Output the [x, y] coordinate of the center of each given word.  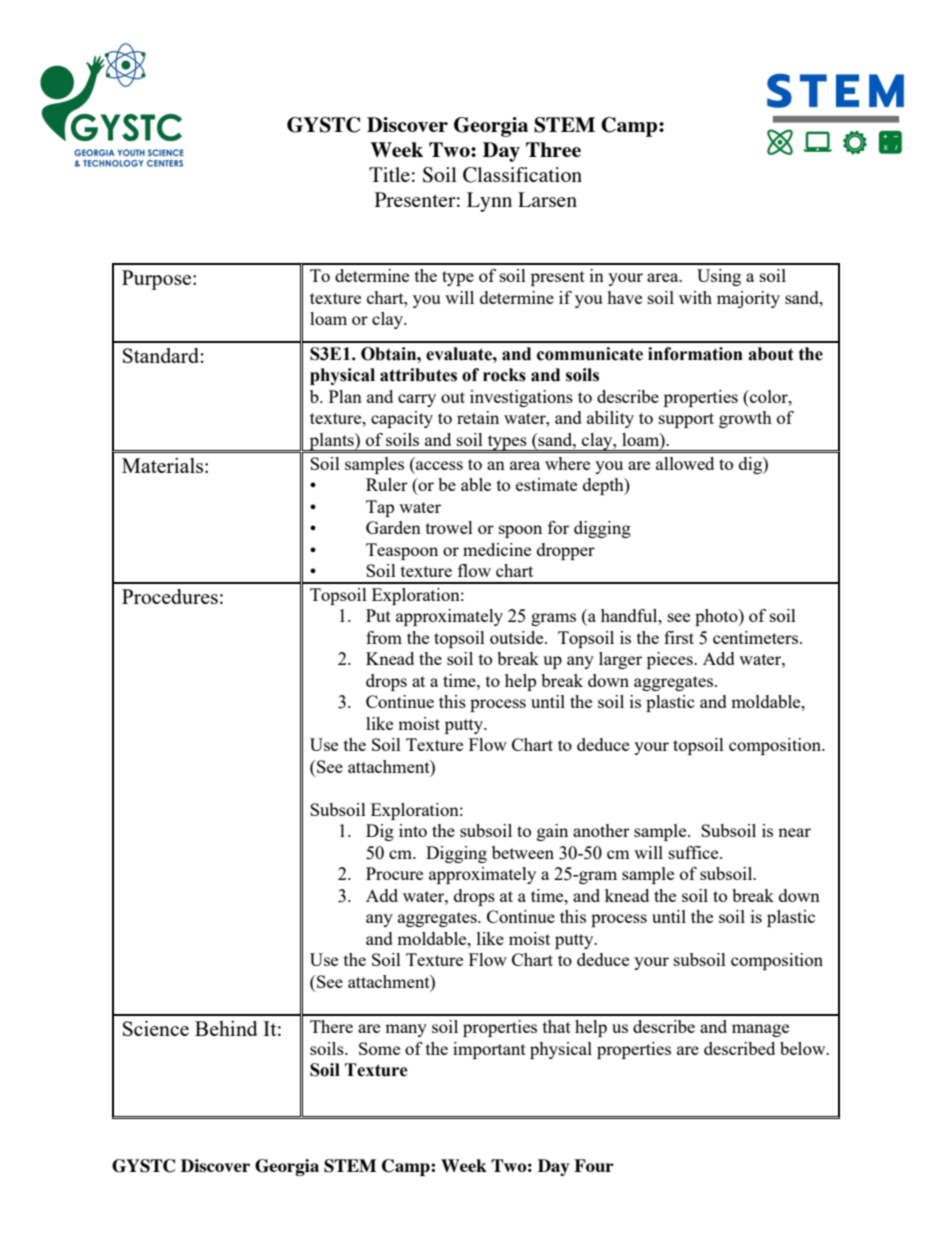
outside [518, 637]
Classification [522, 175]
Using [719, 277]
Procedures [170, 596]
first [679, 637]
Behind [226, 1028]
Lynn [489, 202]
